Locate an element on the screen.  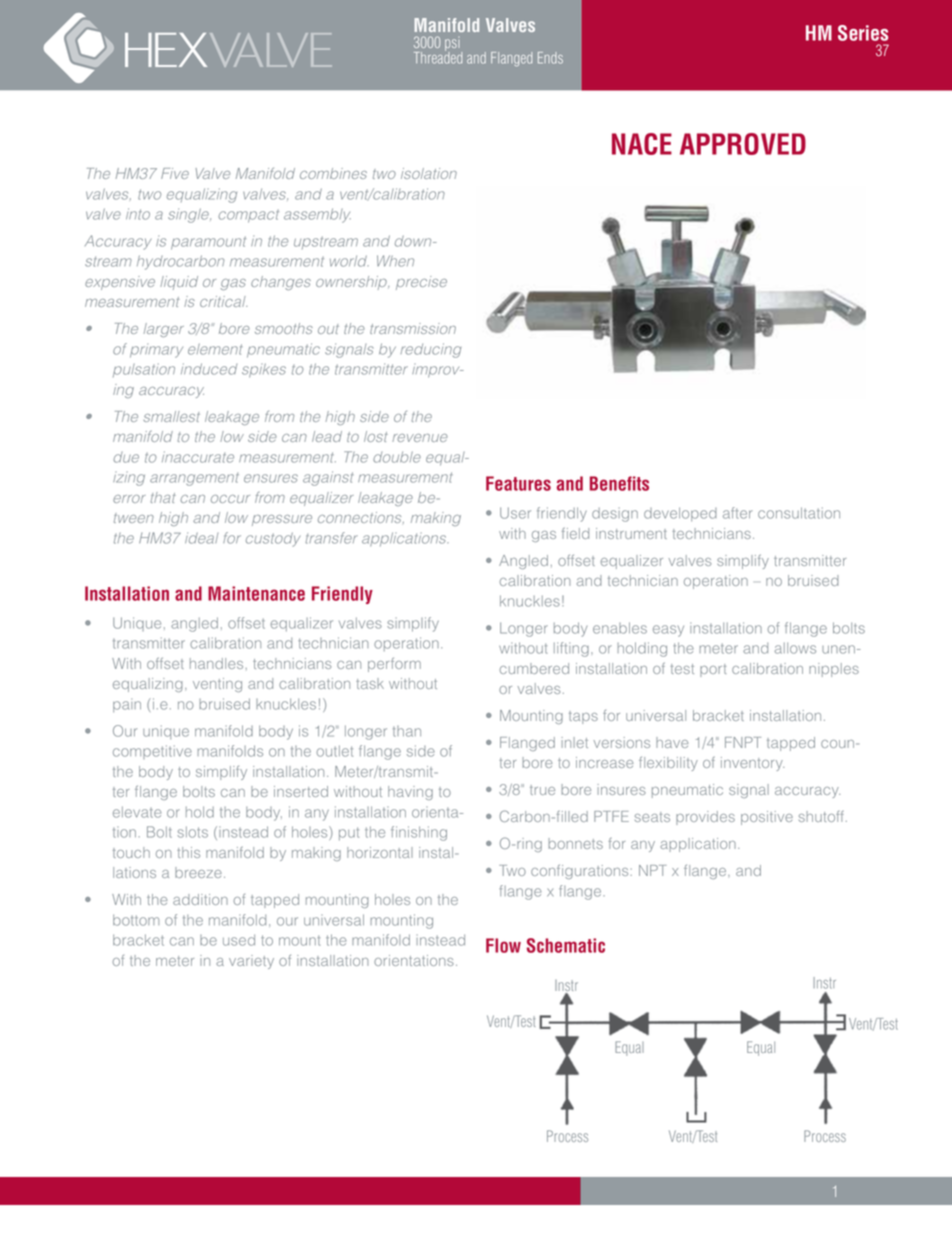
positive is located at coordinates (767, 818).
